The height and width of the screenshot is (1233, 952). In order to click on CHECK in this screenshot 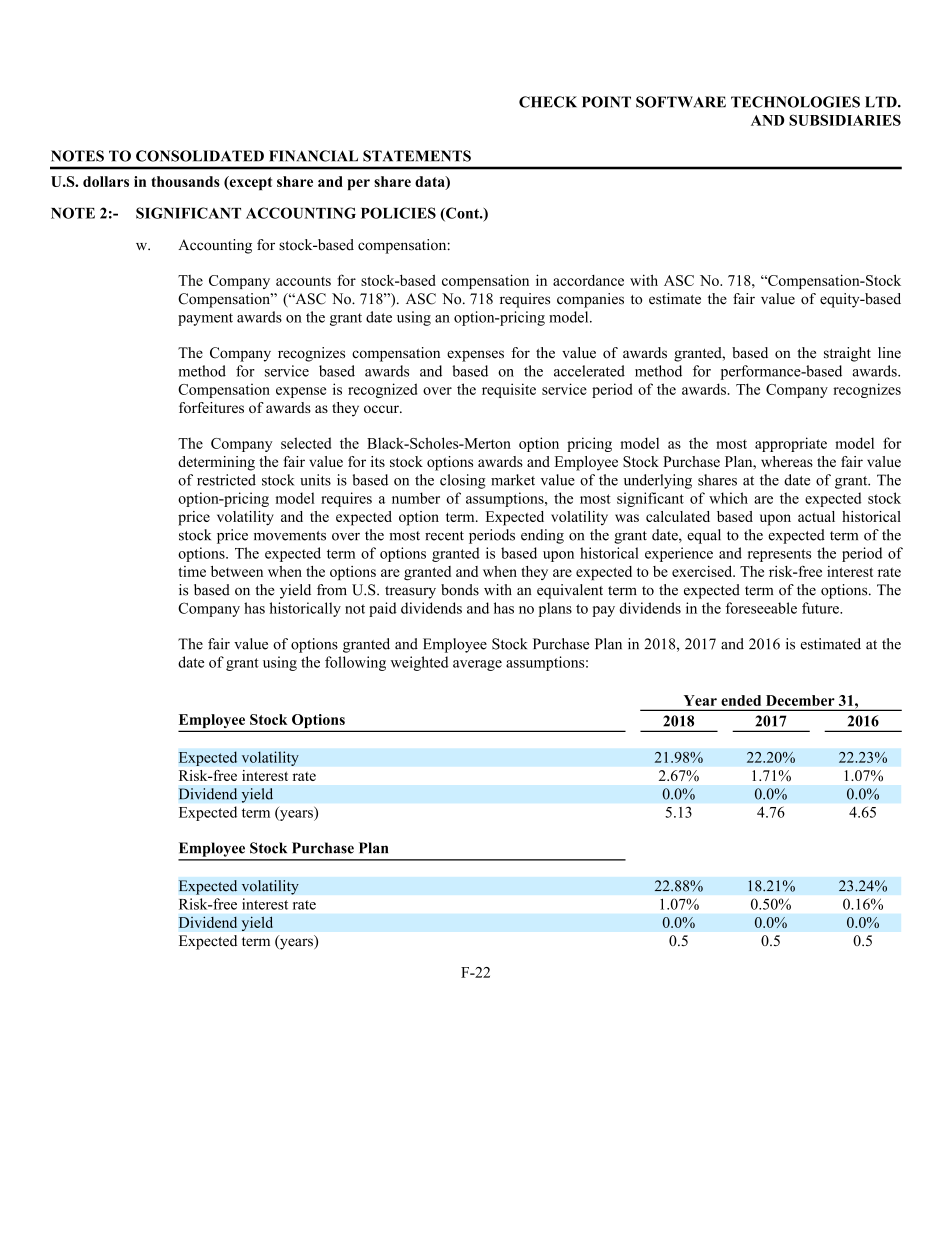, I will do `click(548, 102)`.
